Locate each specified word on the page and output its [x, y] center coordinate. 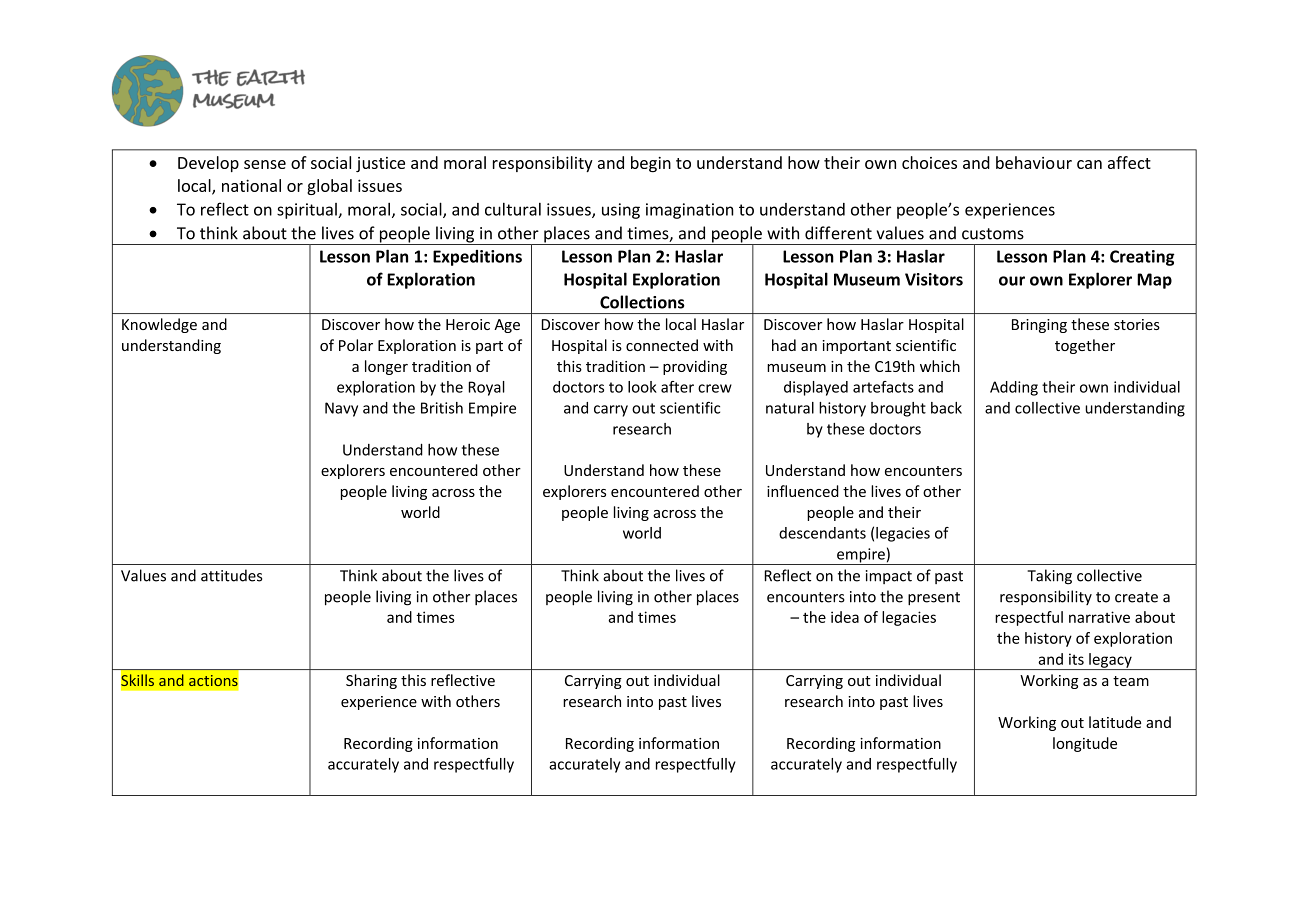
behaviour [1034, 162]
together [1085, 346]
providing [695, 367]
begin [651, 164]
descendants [822, 533]
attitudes [231, 575]
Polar [356, 345]
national [251, 185]
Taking [1049, 577]
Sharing [371, 681]
